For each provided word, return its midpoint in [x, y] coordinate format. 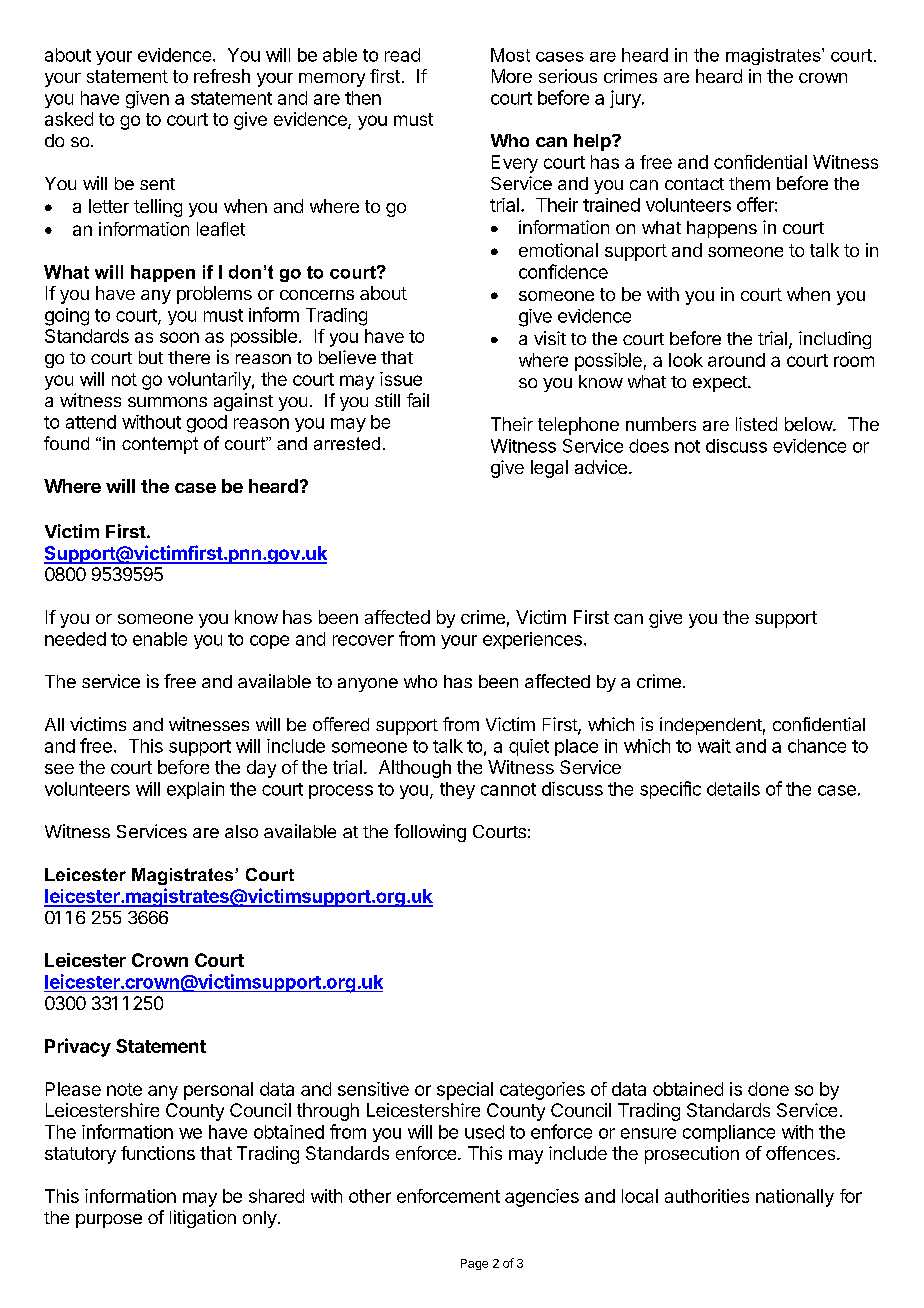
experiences [532, 640]
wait [714, 746]
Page [474, 1264]
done [768, 1089]
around [736, 360]
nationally [795, 1198]
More [512, 76]
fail [418, 400]
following [430, 833]
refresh [222, 76]
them [749, 183]
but [151, 357]
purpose [109, 1221]
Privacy [78, 1047]
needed [75, 639]
